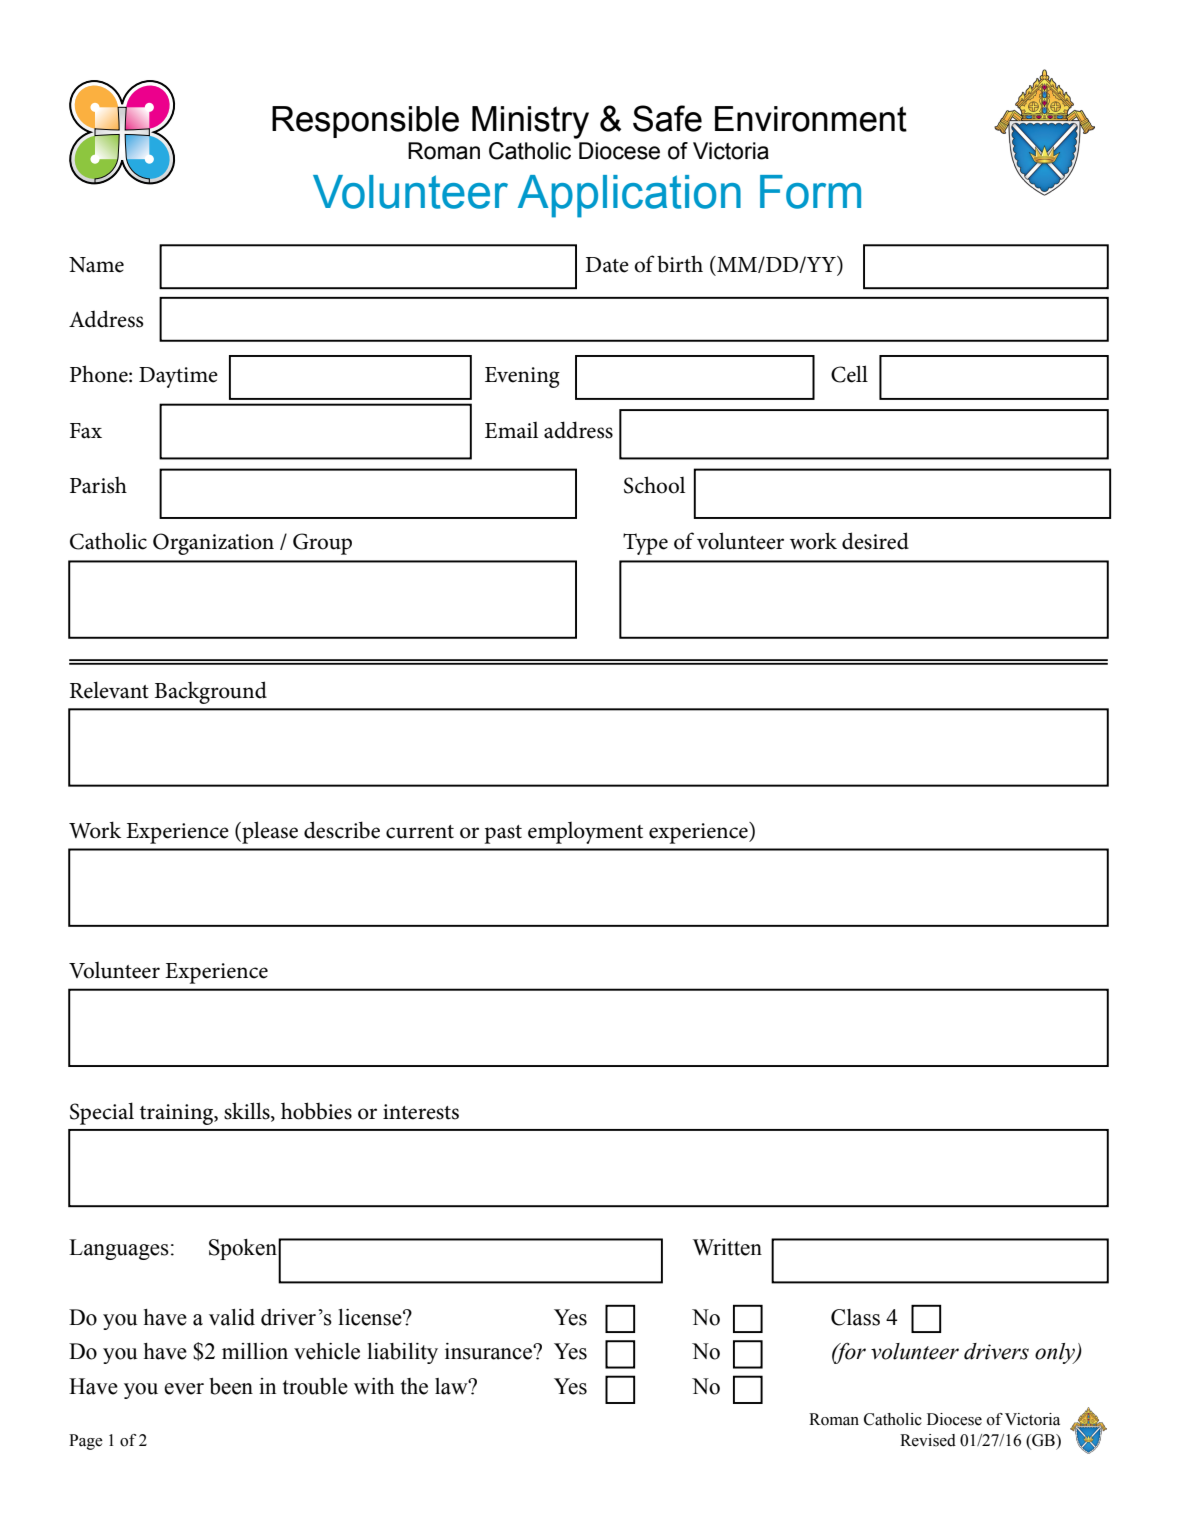  I want to click on please, so click(269, 832).
